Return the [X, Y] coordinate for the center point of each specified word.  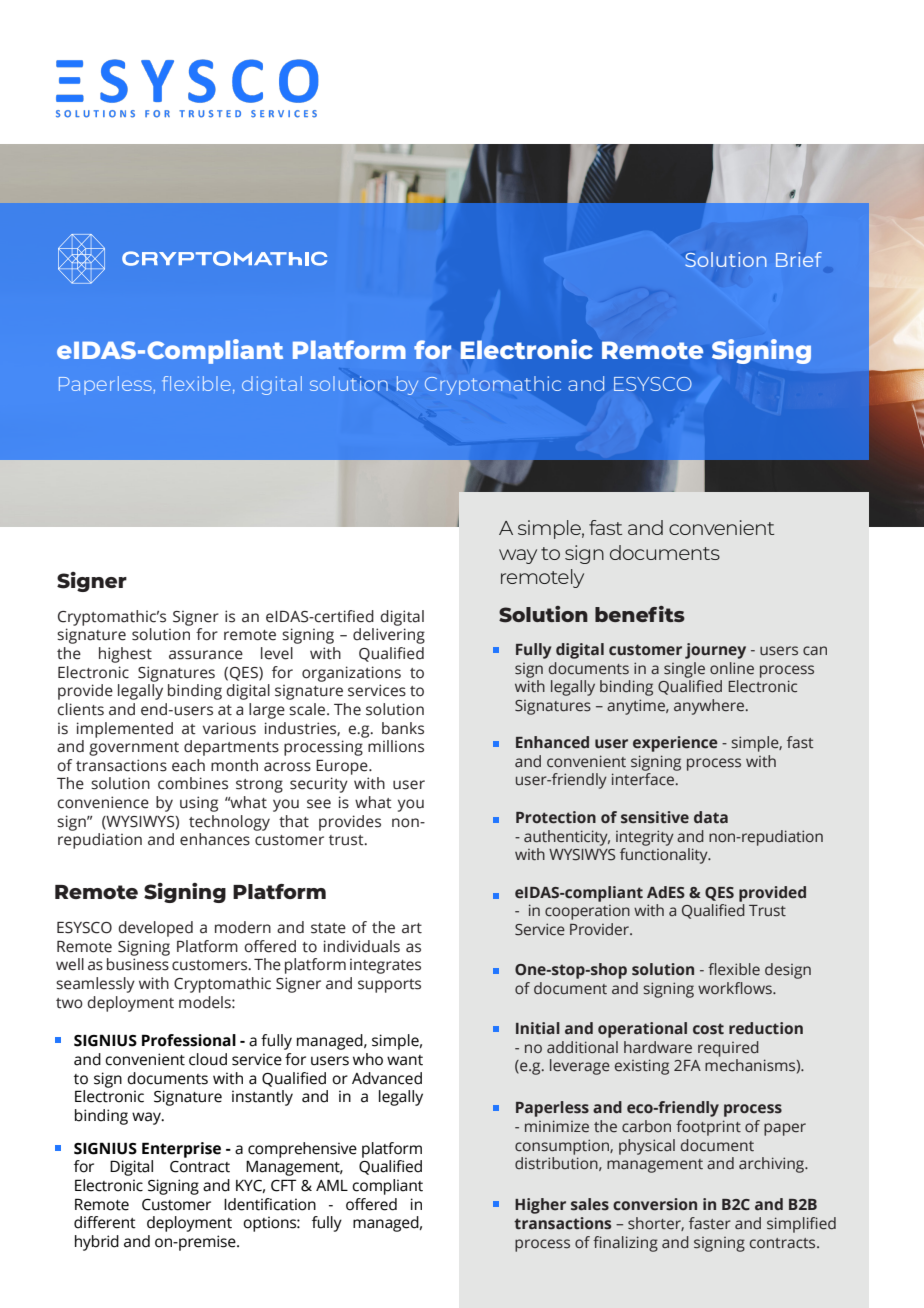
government [134, 749]
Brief [799, 259]
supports [389, 986]
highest [125, 655]
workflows [736, 988]
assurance [206, 655]
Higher [540, 1206]
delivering [389, 636]
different [105, 1222]
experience [675, 744]
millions [396, 746]
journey [715, 651]
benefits [640, 614]
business [138, 964]
